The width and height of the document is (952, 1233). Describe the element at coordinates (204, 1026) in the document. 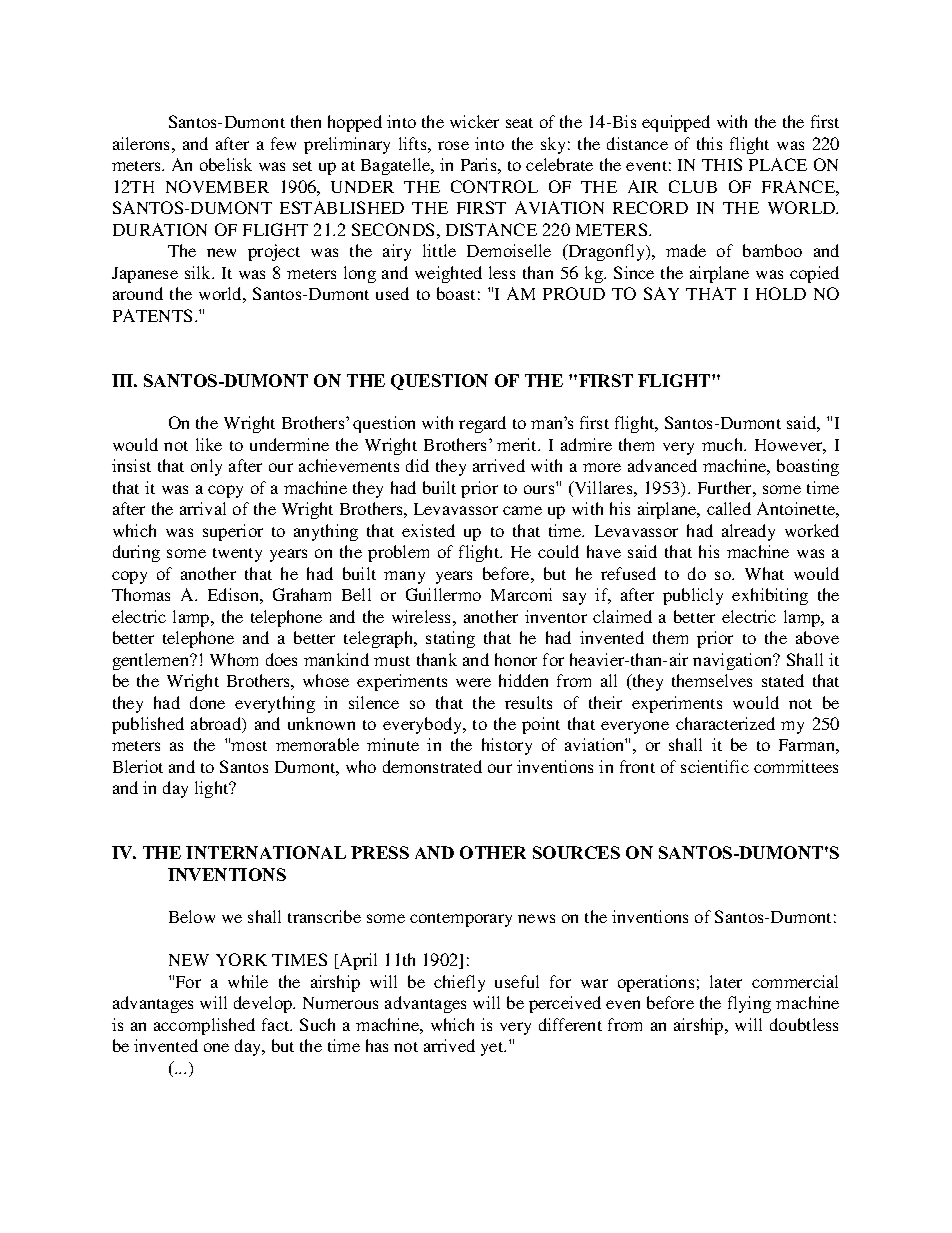

I see `accomplished` at that location.
